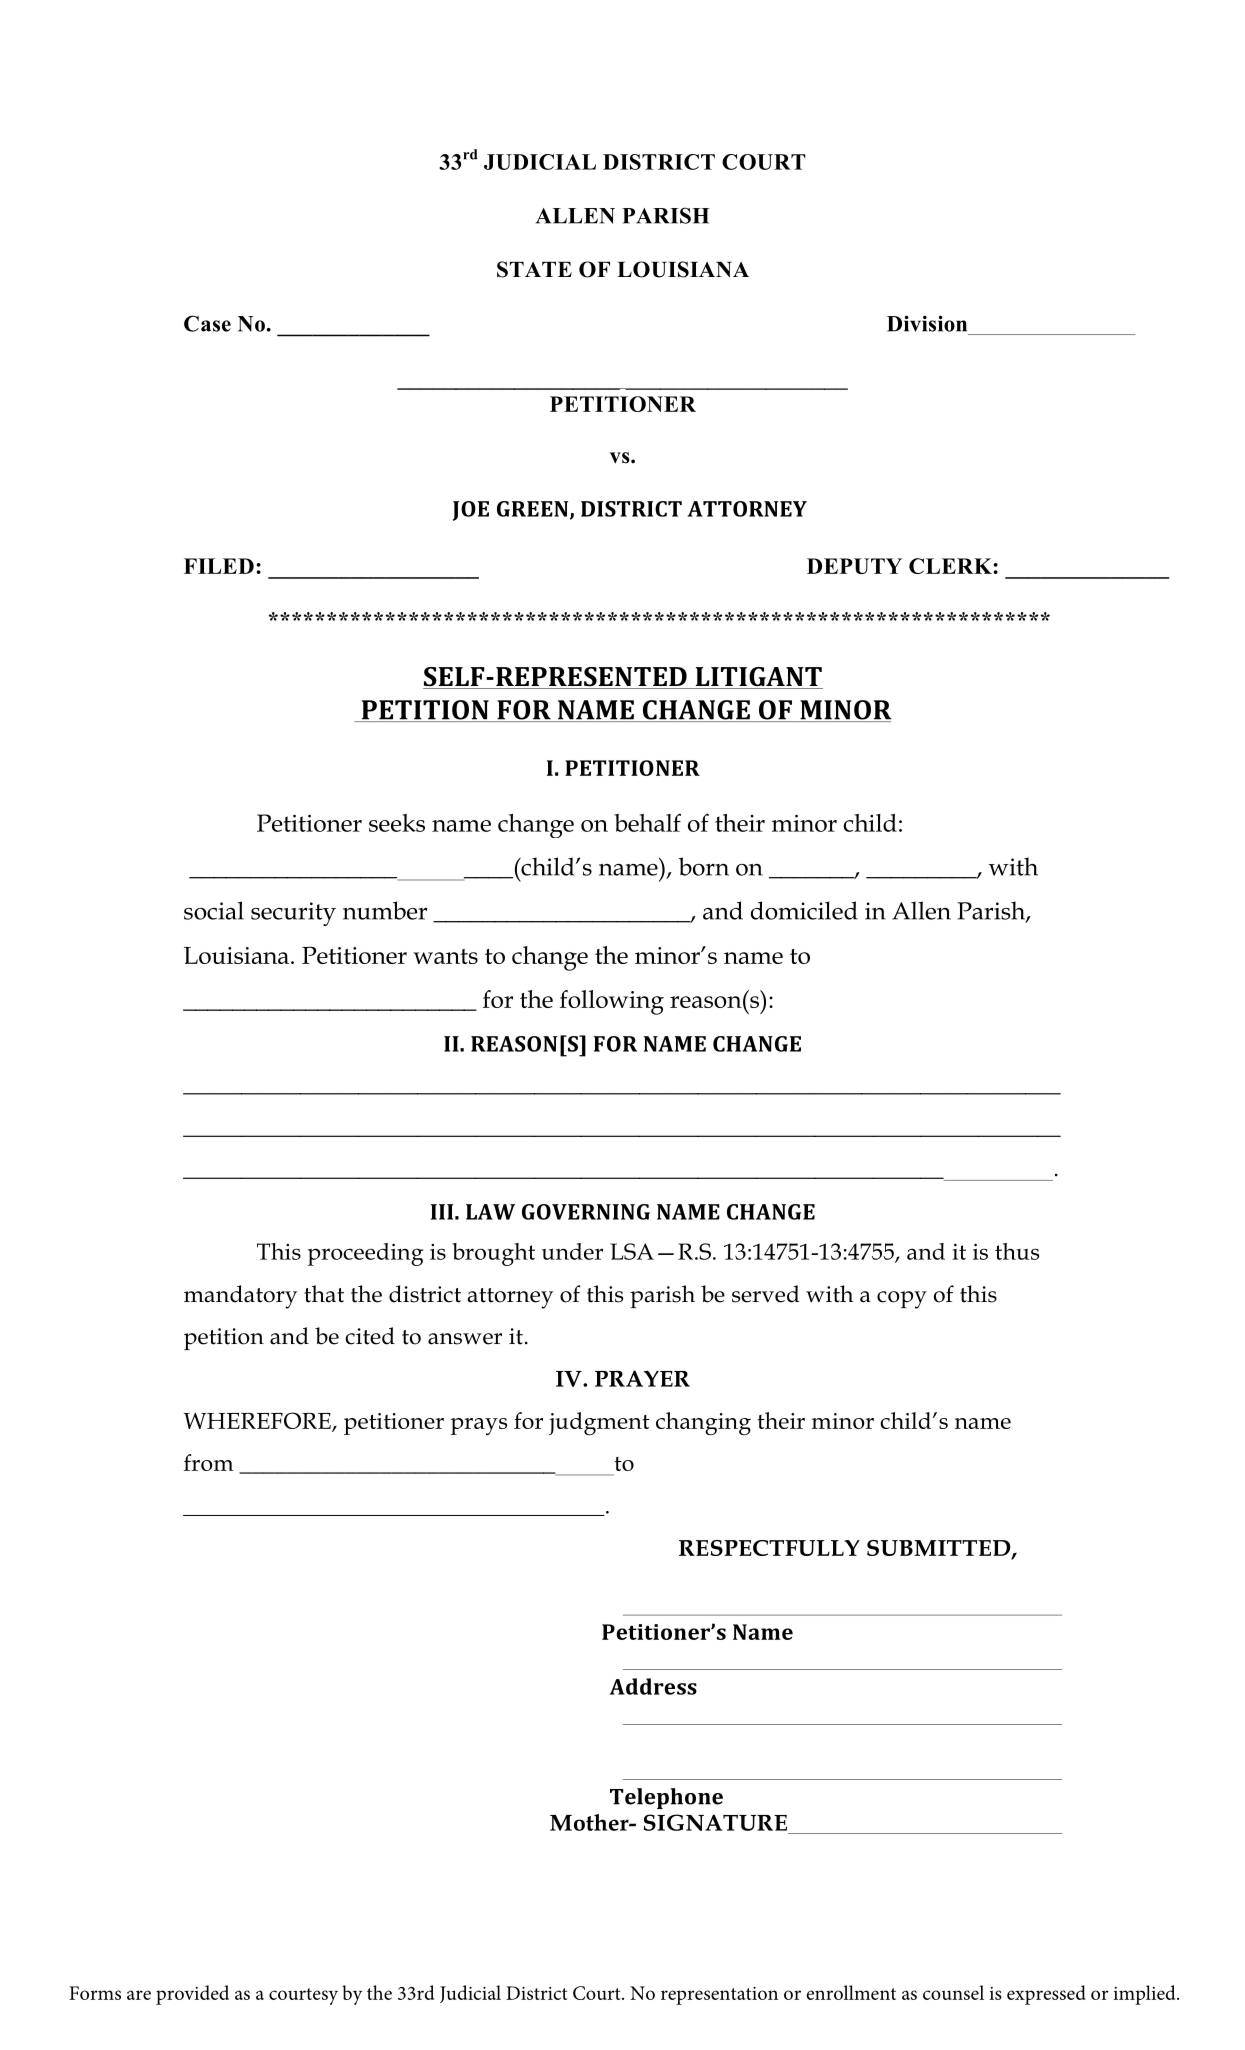  I want to click on RESPECTFULLY, so click(769, 1548).
